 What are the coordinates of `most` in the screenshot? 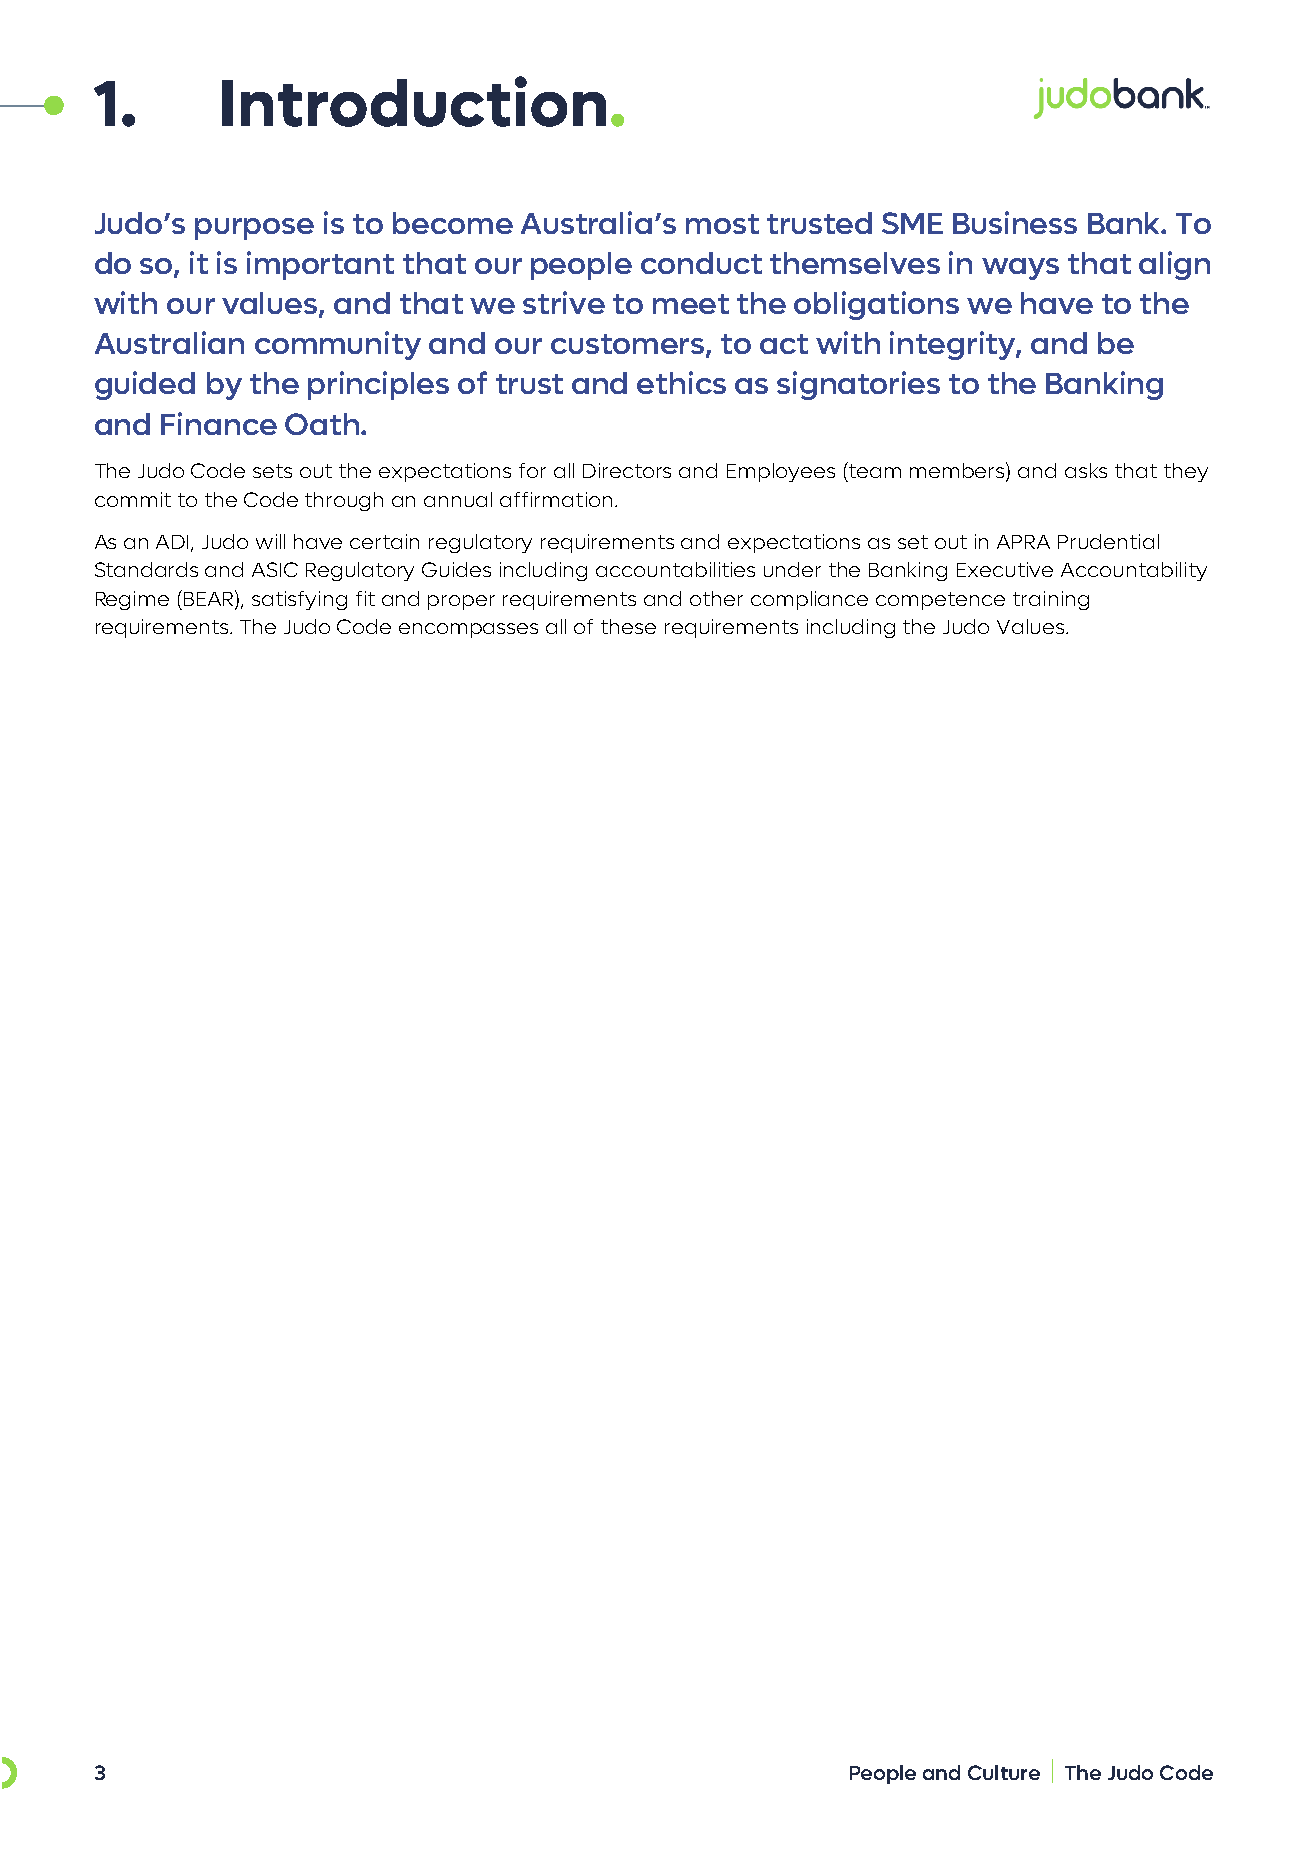 It's located at (722, 224).
